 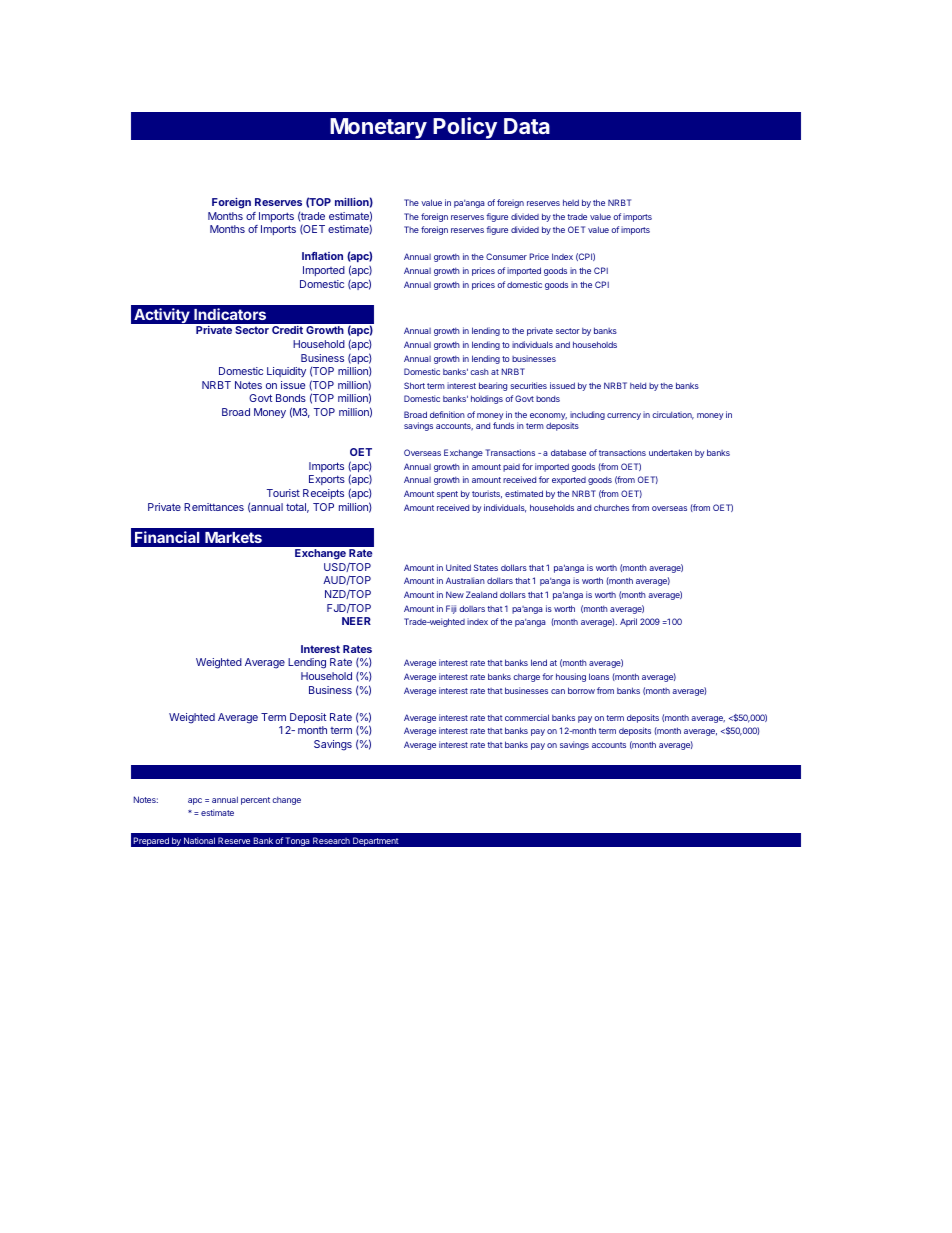 What do you see at coordinates (527, 717) in the screenshot?
I see `commercial` at bounding box center [527, 717].
